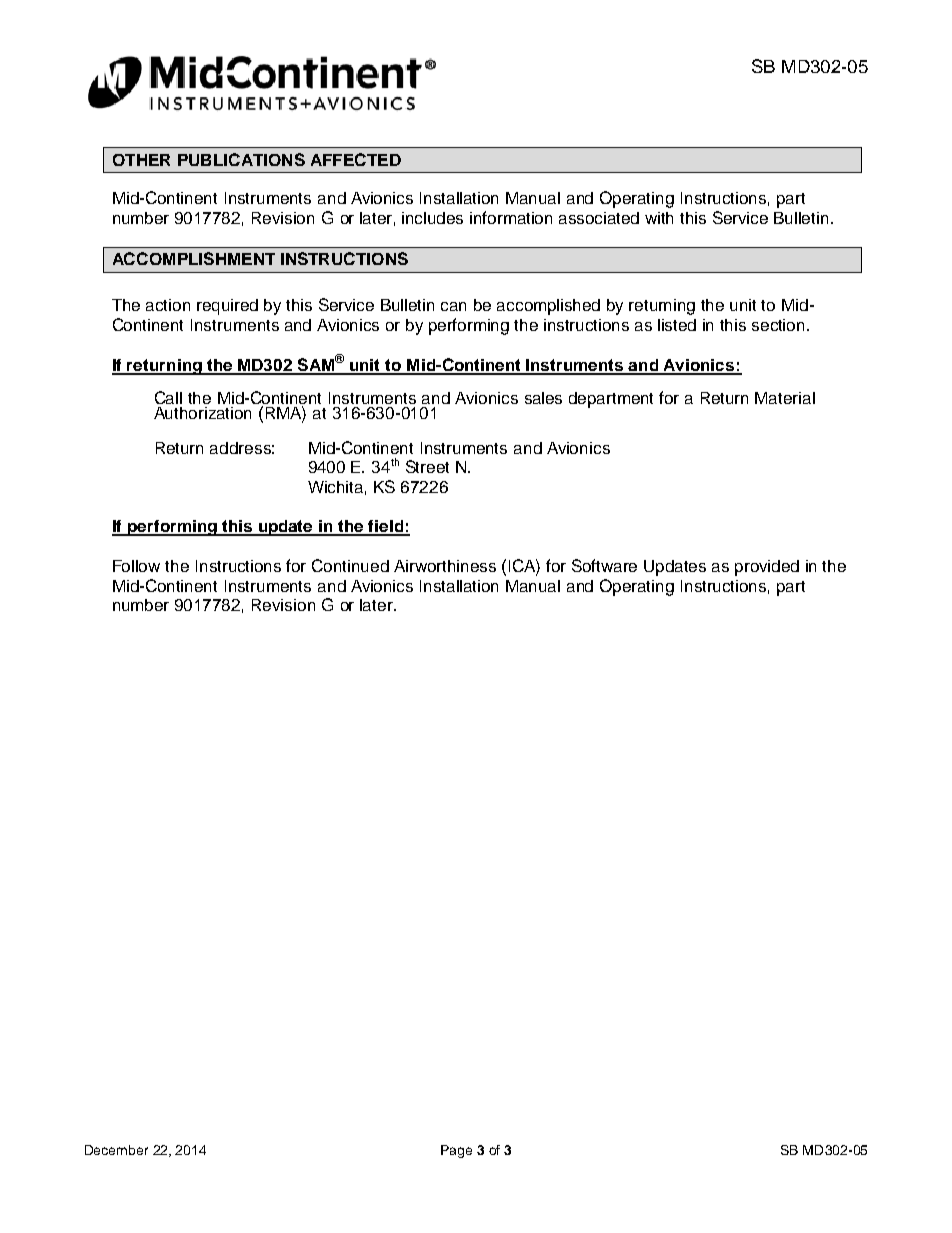 The width and height of the page is (952, 1233). Describe the element at coordinates (604, 565) in the page. I see `Software` at that location.
